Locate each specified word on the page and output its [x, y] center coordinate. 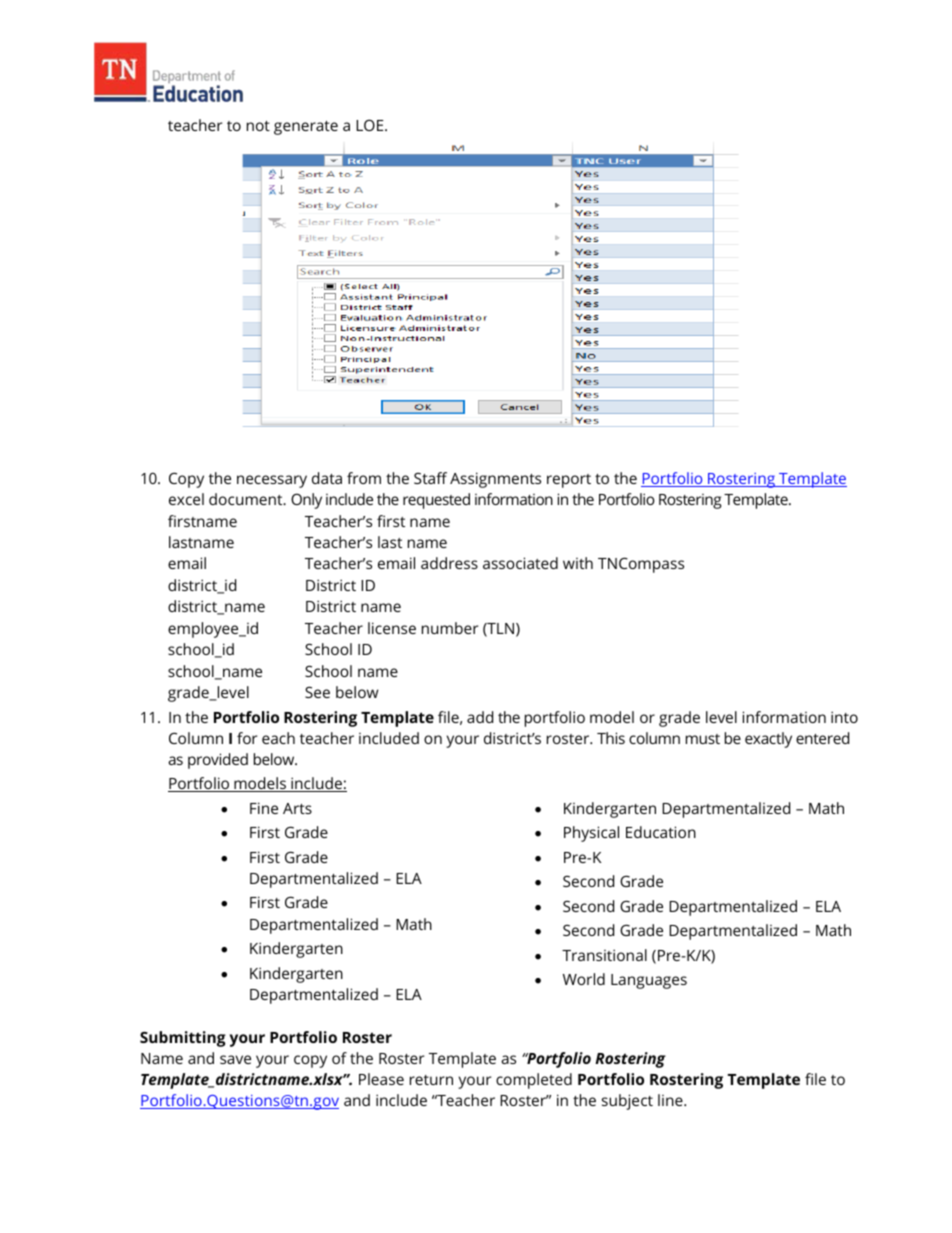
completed [534, 1081]
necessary [272, 481]
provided [218, 761]
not [258, 126]
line [671, 1100]
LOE [371, 125]
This [611, 738]
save [235, 1059]
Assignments [495, 480]
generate [306, 128]
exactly [768, 740]
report [569, 481]
